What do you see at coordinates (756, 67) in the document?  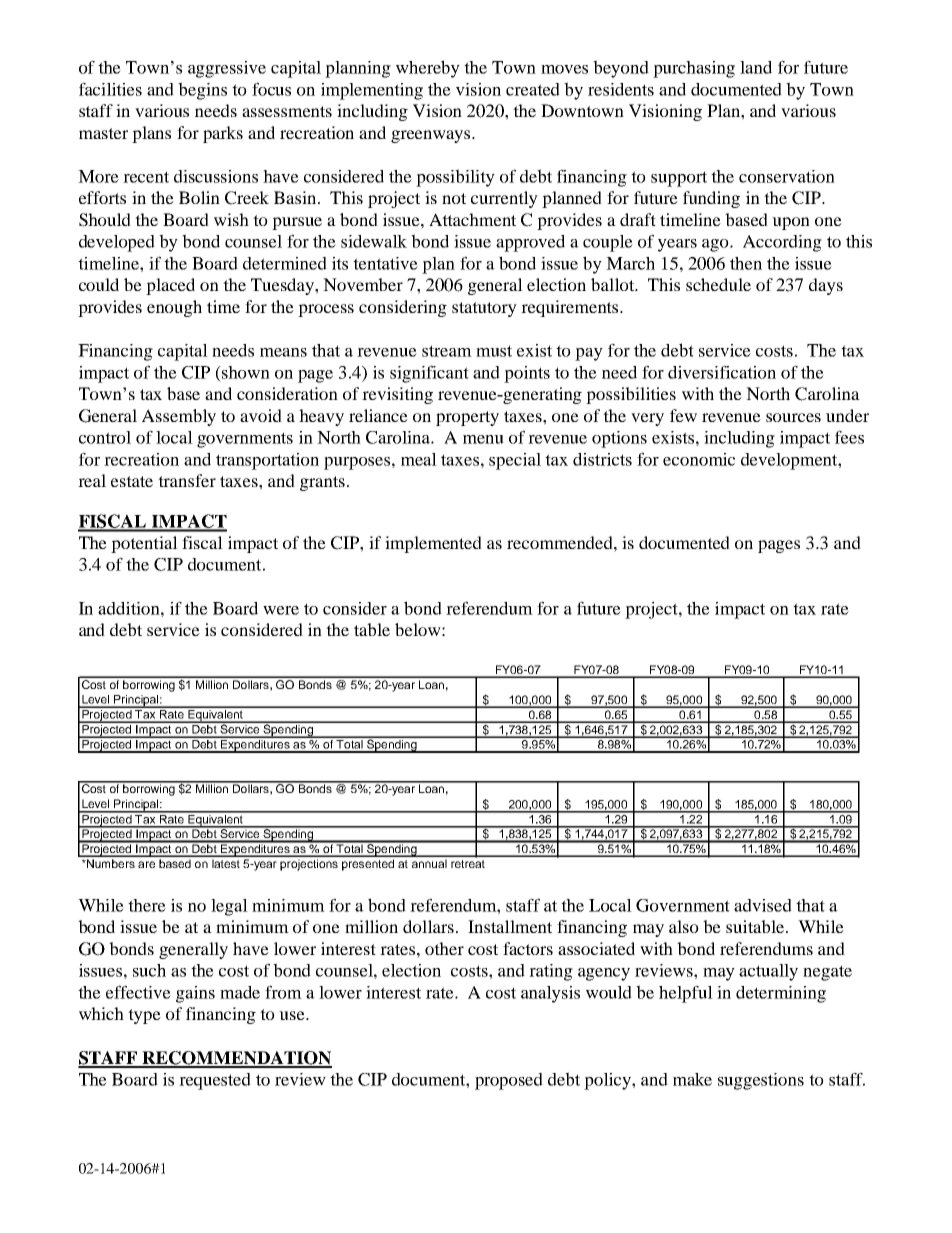 I see `land` at bounding box center [756, 67].
